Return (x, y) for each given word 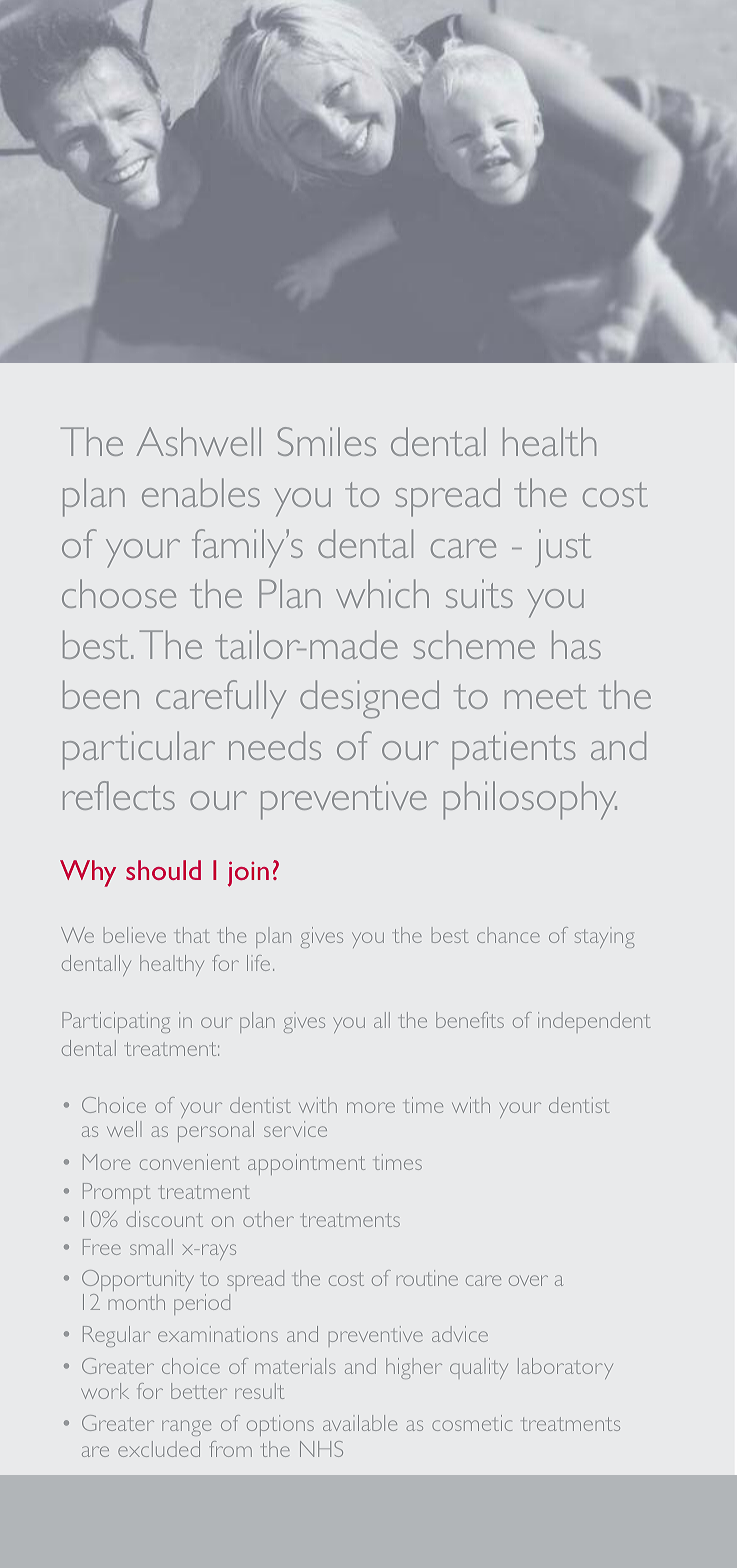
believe (135, 935)
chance (508, 935)
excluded (159, 1449)
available (360, 1423)
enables (201, 492)
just (563, 548)
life (258, 963)
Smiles (327, 441)
